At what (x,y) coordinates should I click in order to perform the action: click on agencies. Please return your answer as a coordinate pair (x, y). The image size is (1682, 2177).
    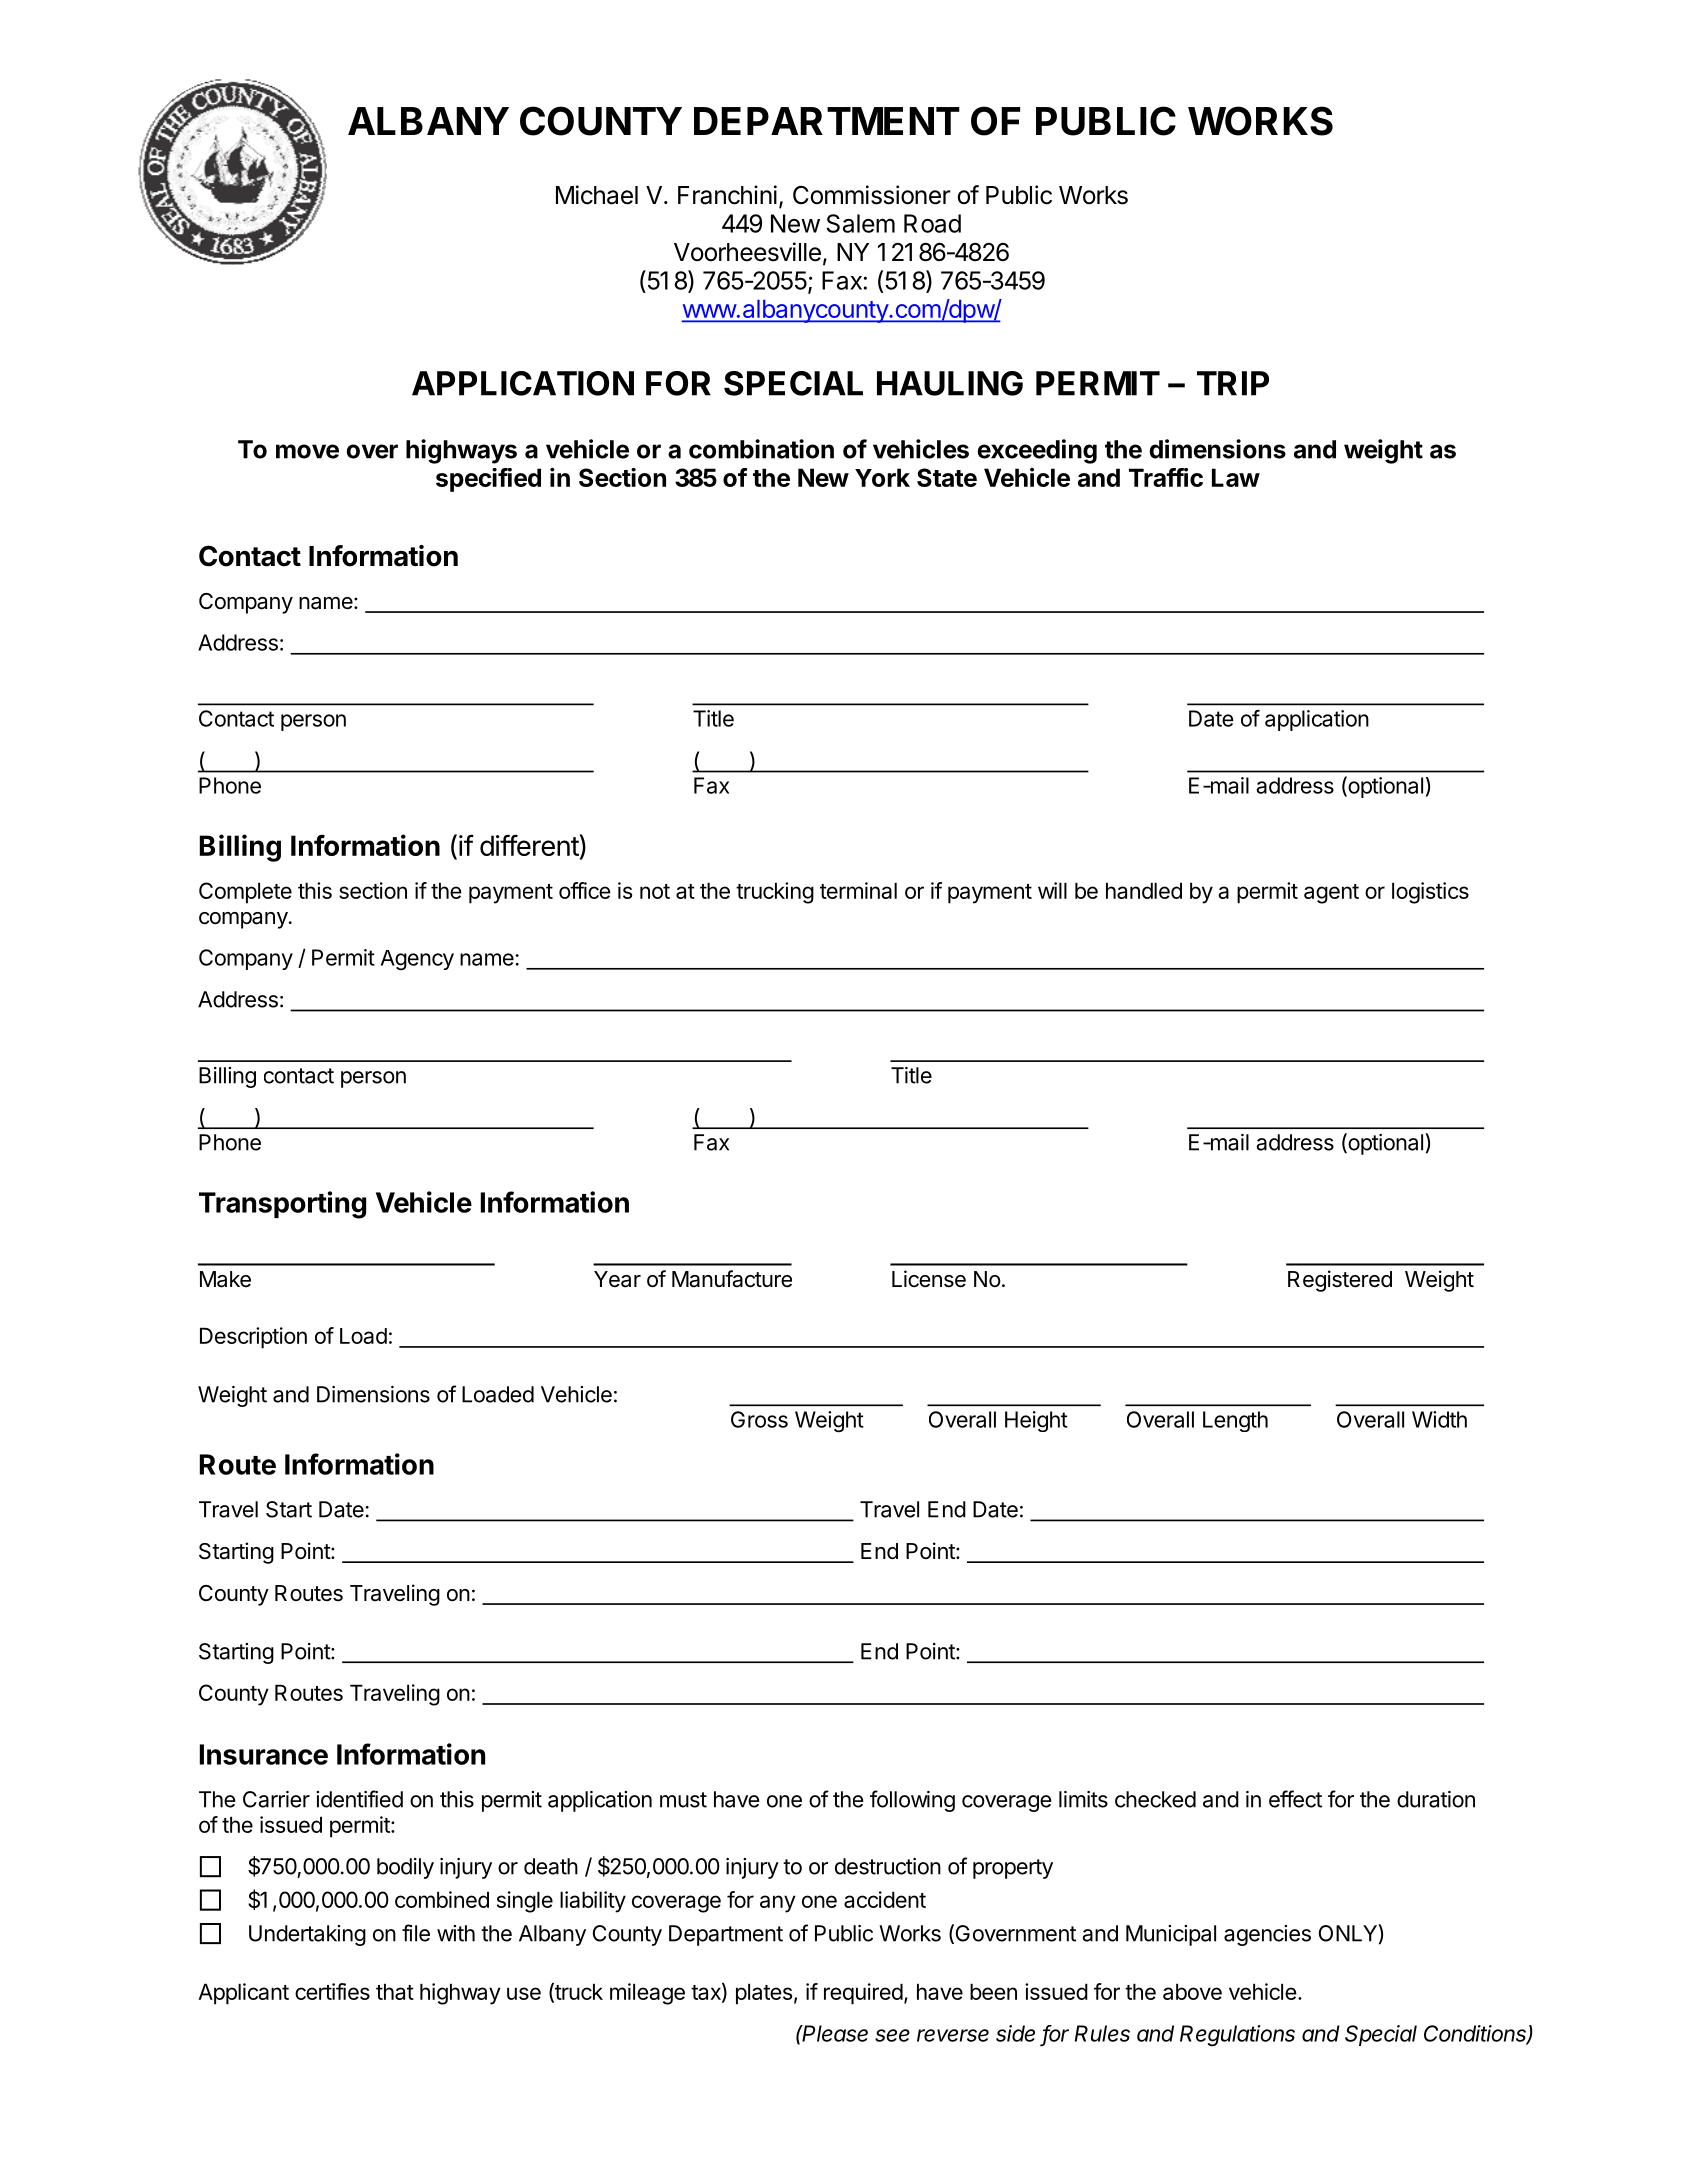
    Looking at the image, I should click on (1267, 1935).
